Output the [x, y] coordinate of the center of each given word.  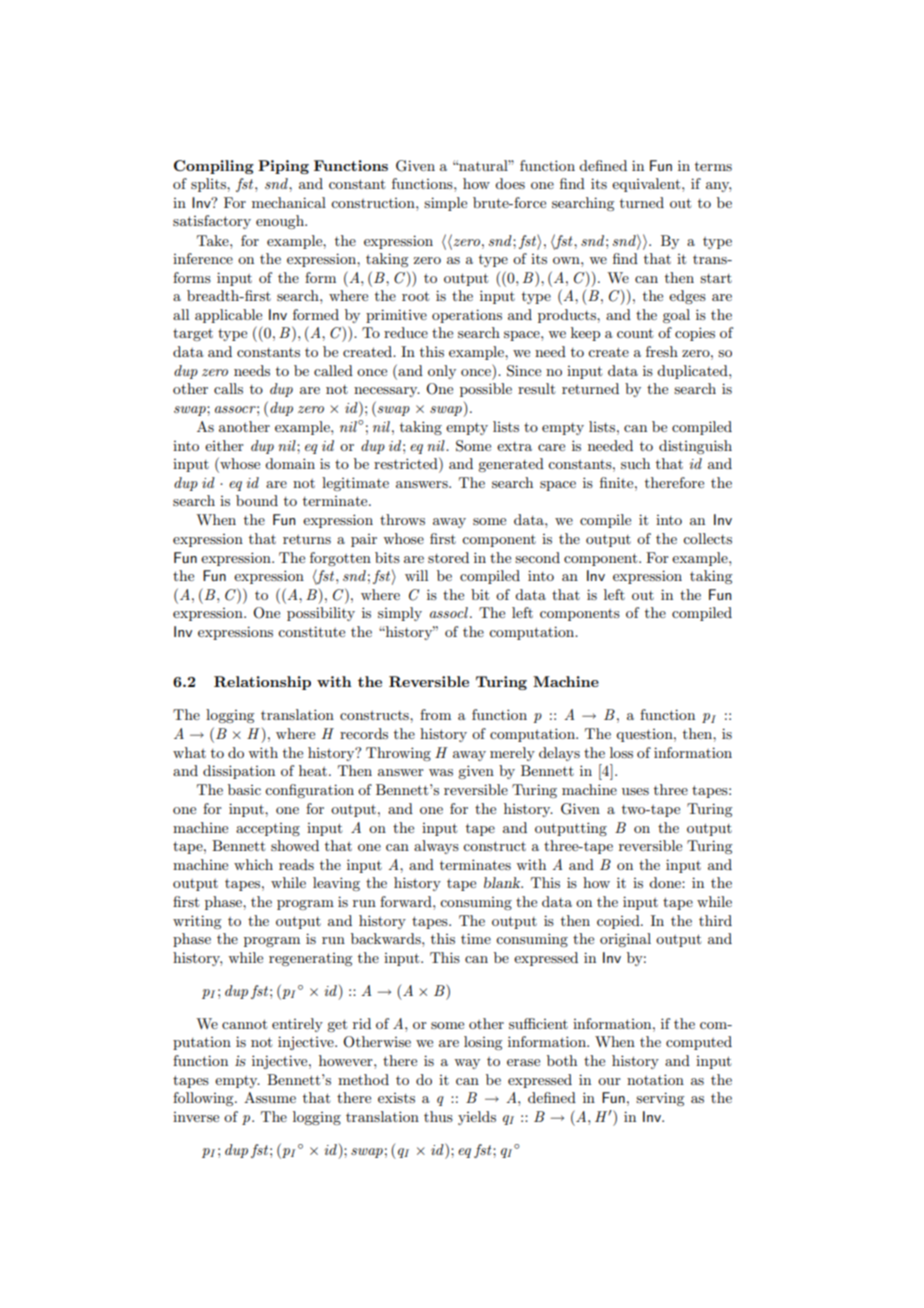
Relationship [262, 683]
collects [707, 538]
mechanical [289, 202]
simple [445, 204]
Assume [270, 1097]
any [718, 187]
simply [400, 614]
